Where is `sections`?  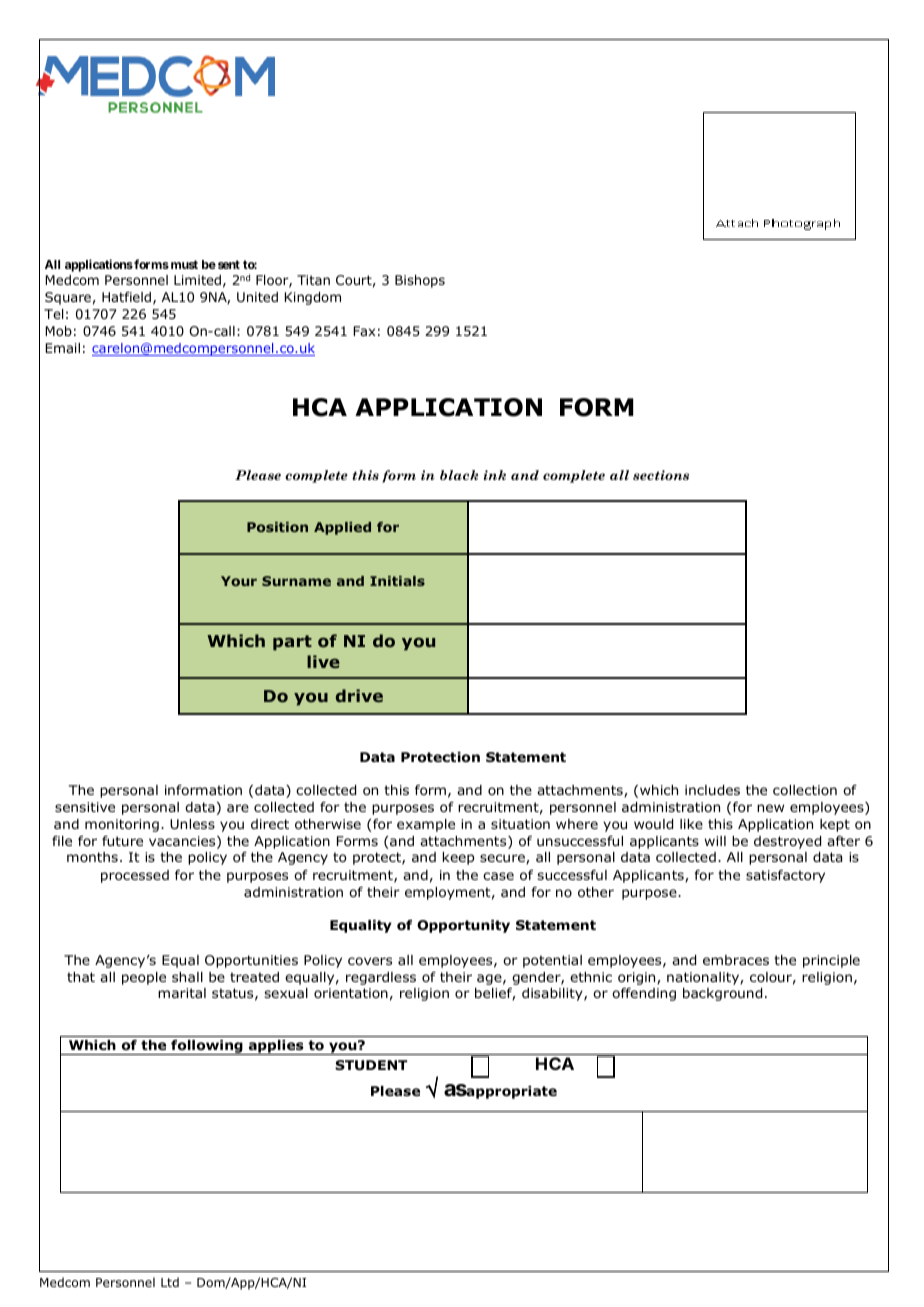 sections is located at coordinates (661, 475).
